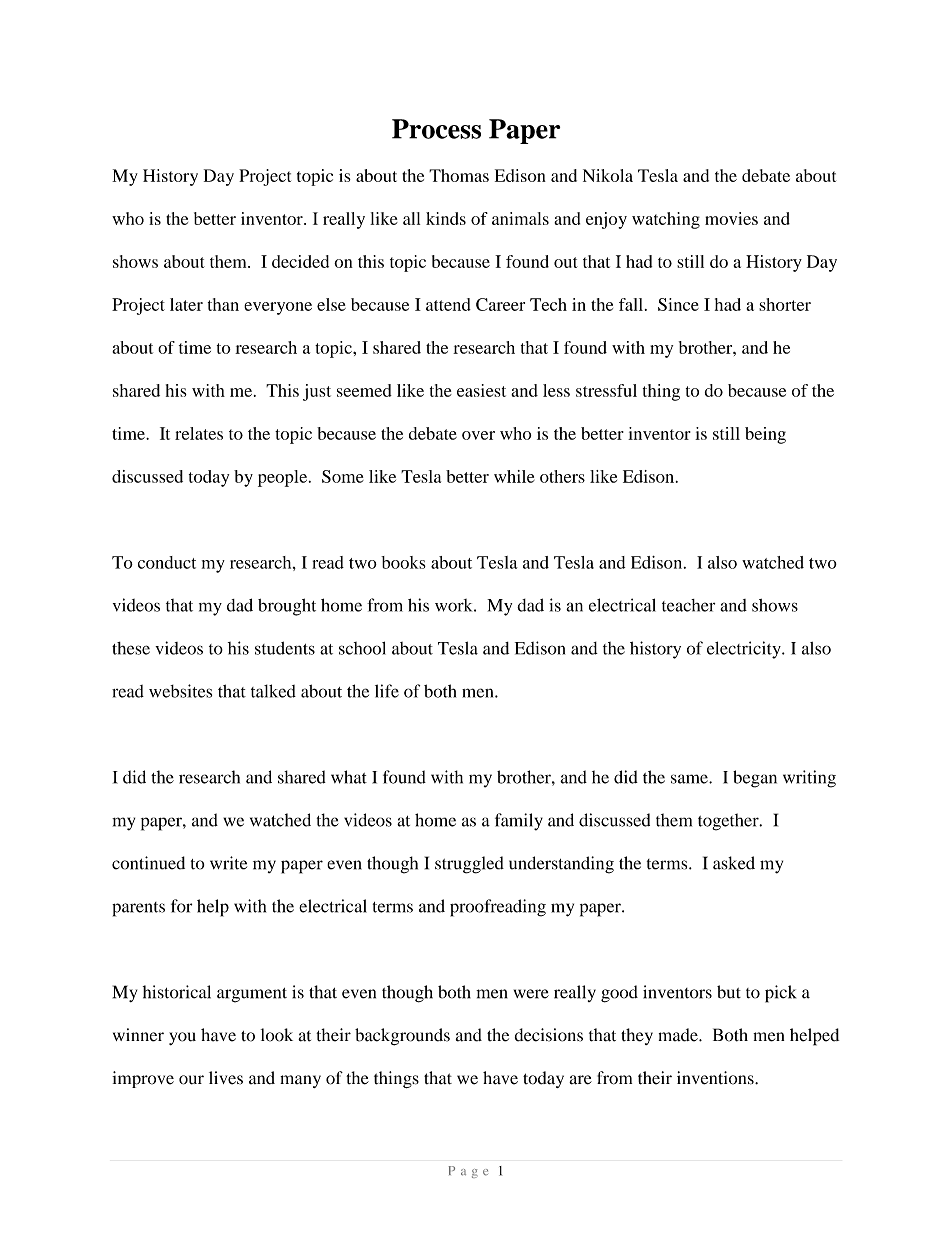 The width and height of the document is (952, 1233). Describe the element at coordinates (459, 175) in the document. I see `Thomas` at that location.
